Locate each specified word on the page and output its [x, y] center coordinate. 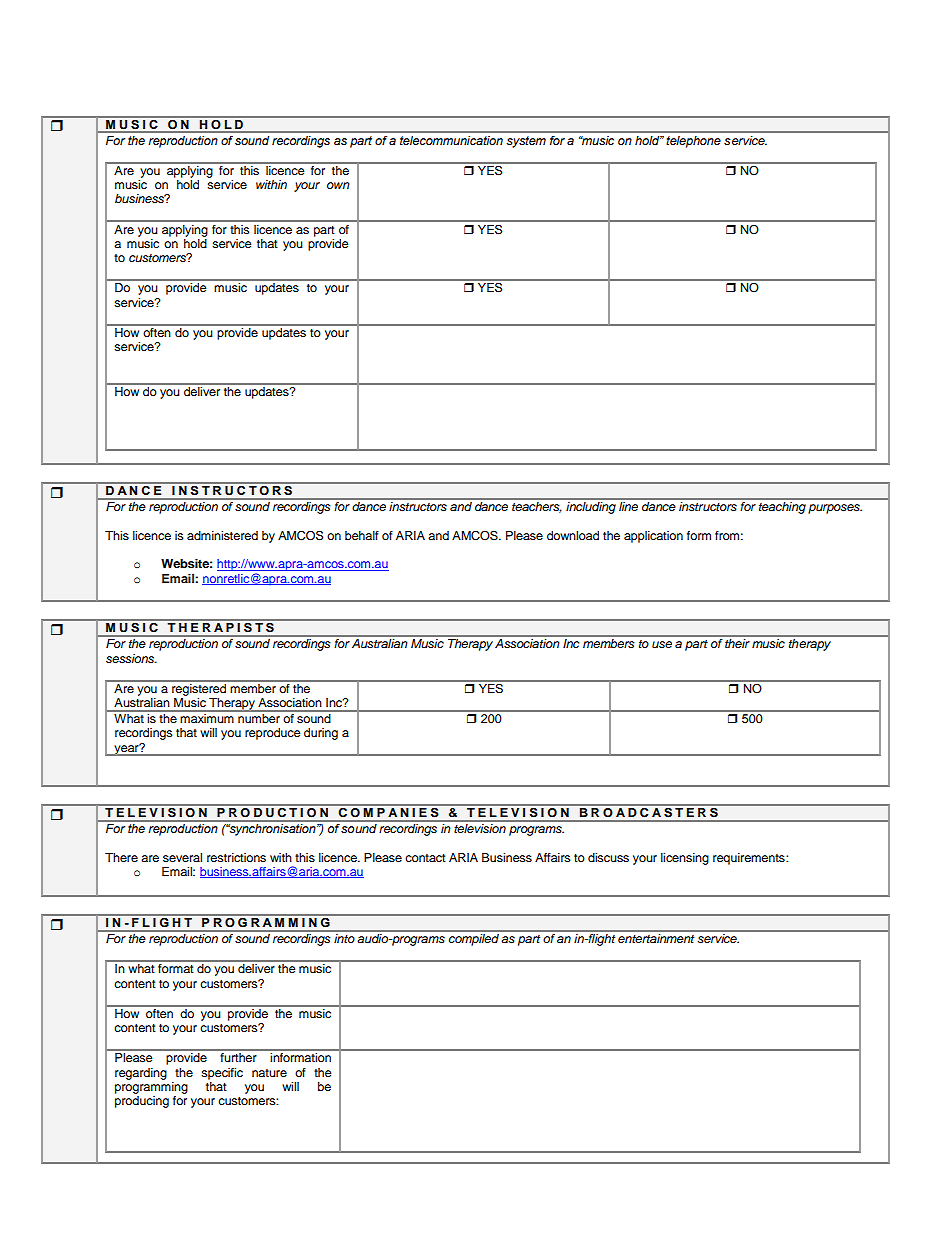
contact [425, 858]
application [653, 537]
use [662, 644]
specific [222, 1074]
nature [269, 1073]
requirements [750, 859]
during [321, 734]
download [573, 535]
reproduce [273, 734]
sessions [131, 658]
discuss [608, 857]
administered [222, 535]
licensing [685, 859]
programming [151, 1088]
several [182, 857]
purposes [835, 509]
